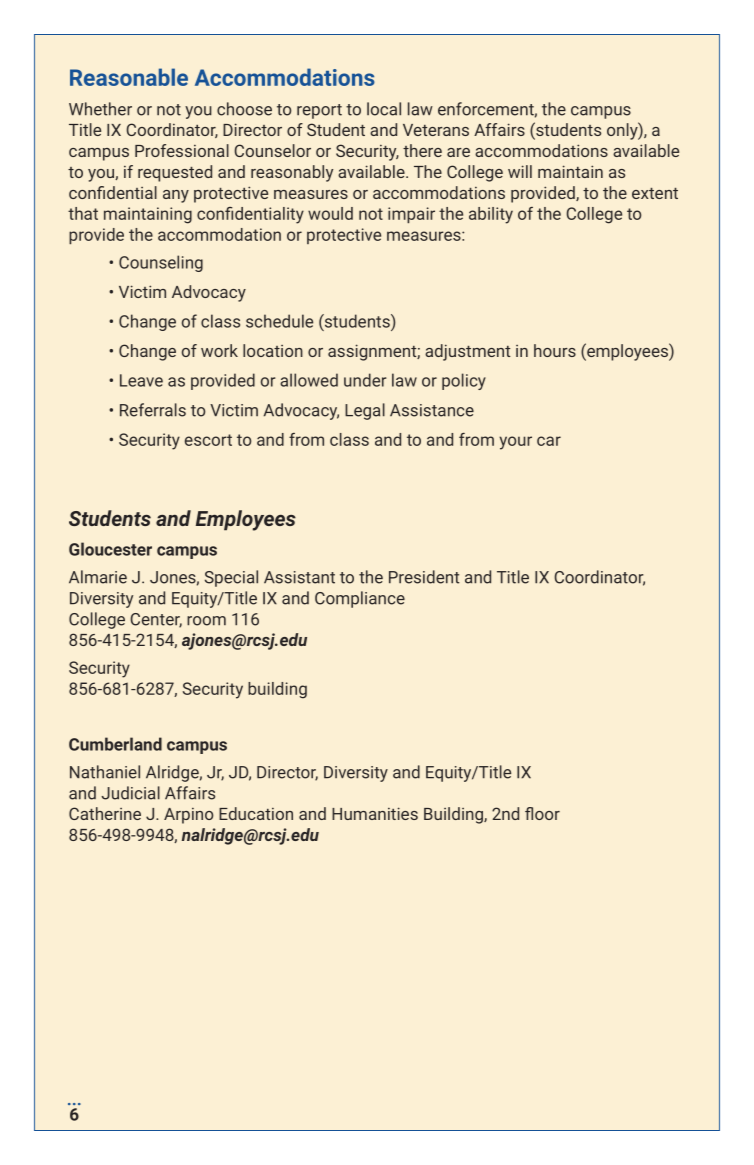 Image resolution: width=754 pixels, height=1165 pixels. What do you see at coordinates (542, 813) in the page?
I see `floor` at bounding box center [542, 813].
